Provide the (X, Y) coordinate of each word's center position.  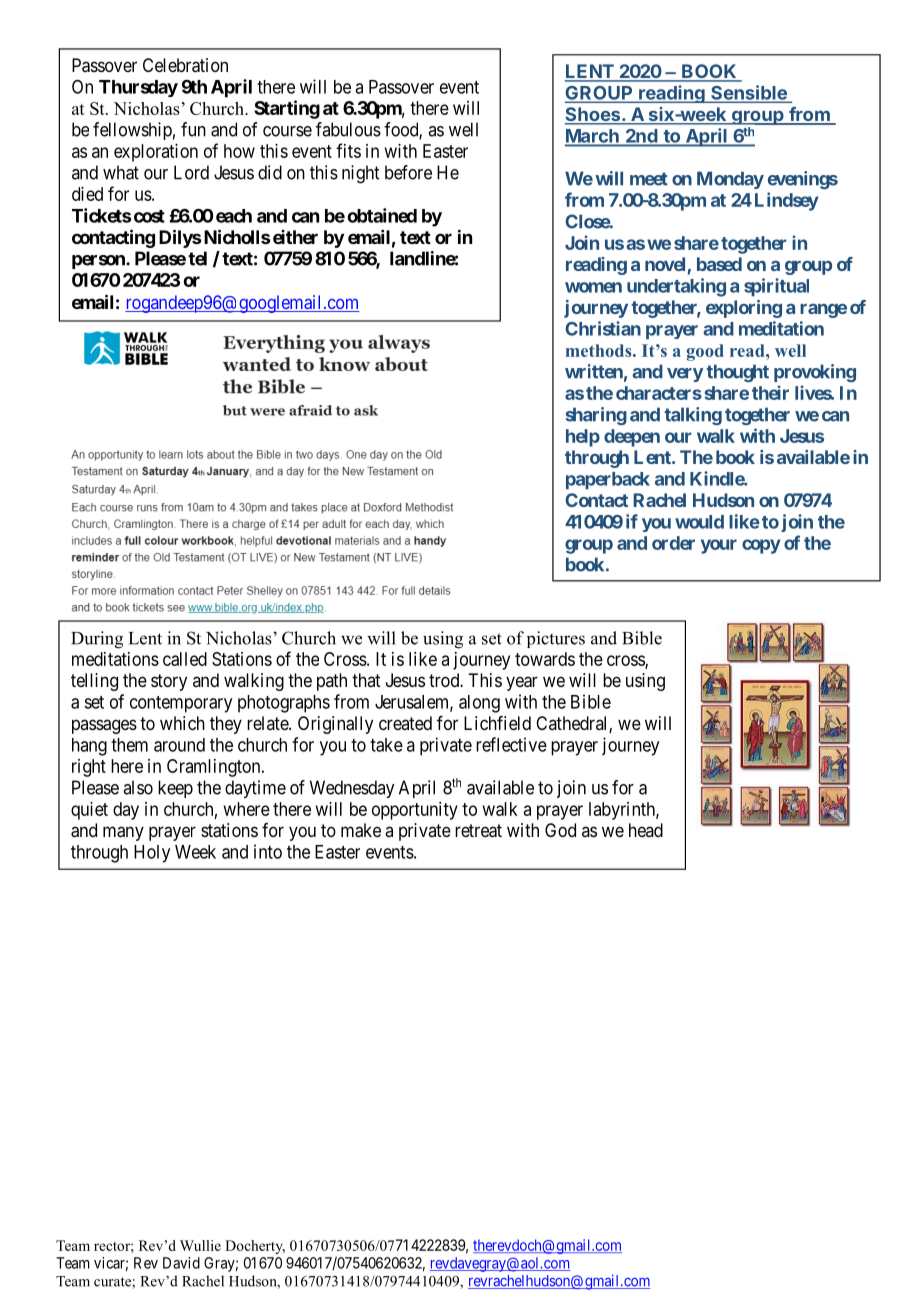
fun (193, 129)
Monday (730, 180)
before (408, 172)
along (479, 704)
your (719, 546)
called (185, 659)
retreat (478, 831)
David (181, 1263)
